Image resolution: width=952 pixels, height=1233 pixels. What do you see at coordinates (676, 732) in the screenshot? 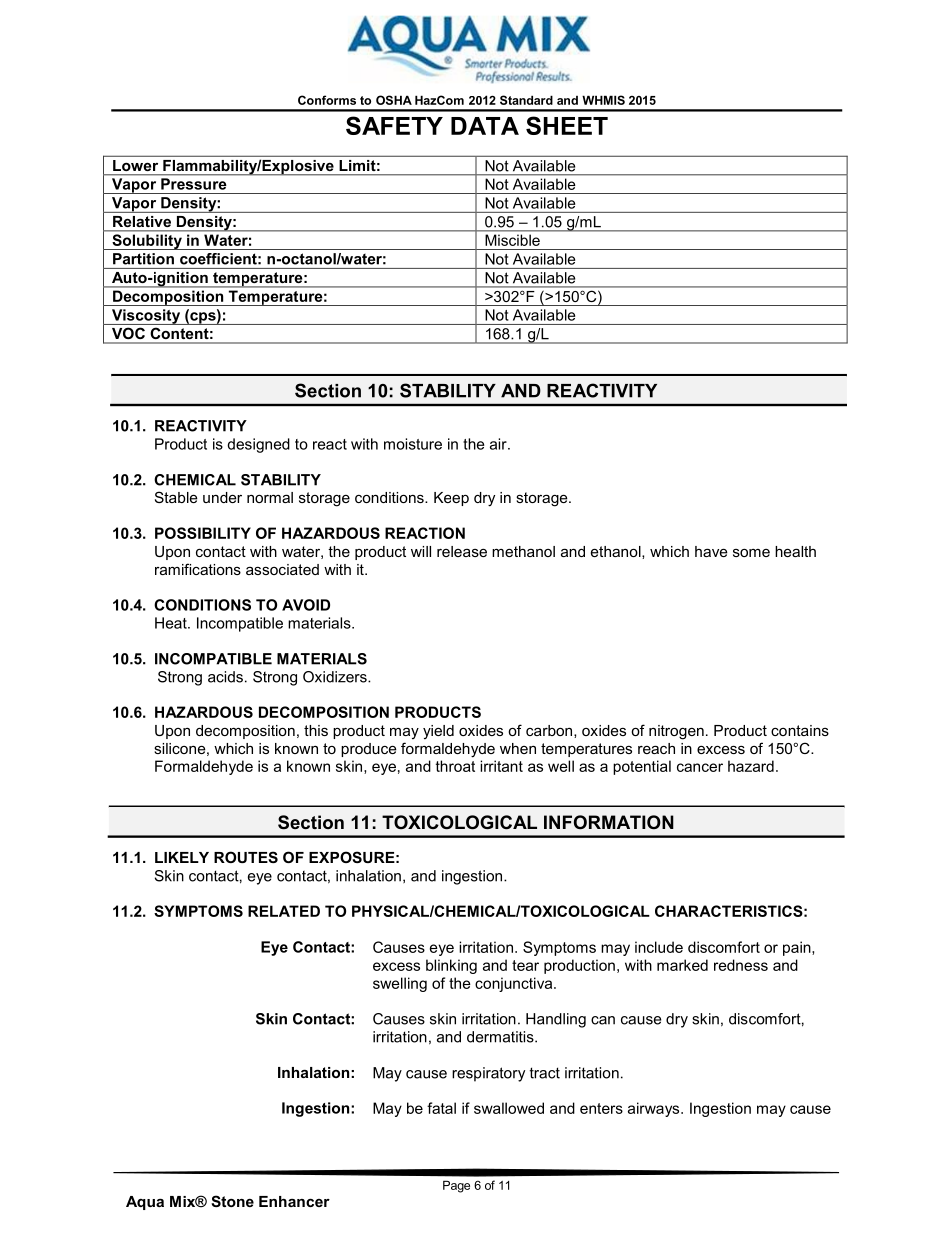
I see `nitrogen` at bounding box center [676, 732].
